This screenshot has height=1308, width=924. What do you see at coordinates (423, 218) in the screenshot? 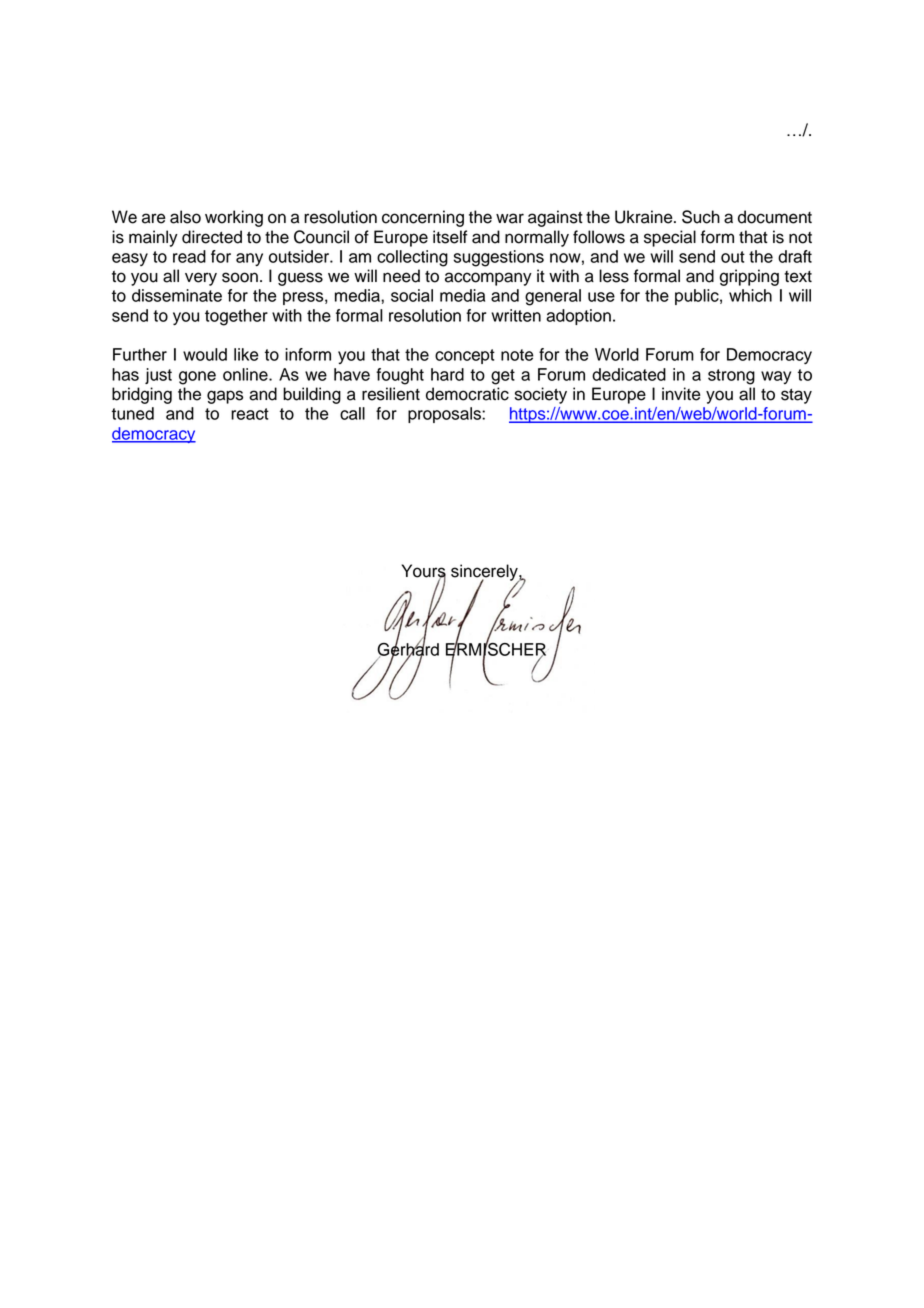
I see `concerning` at bounding box center [423, 218].
